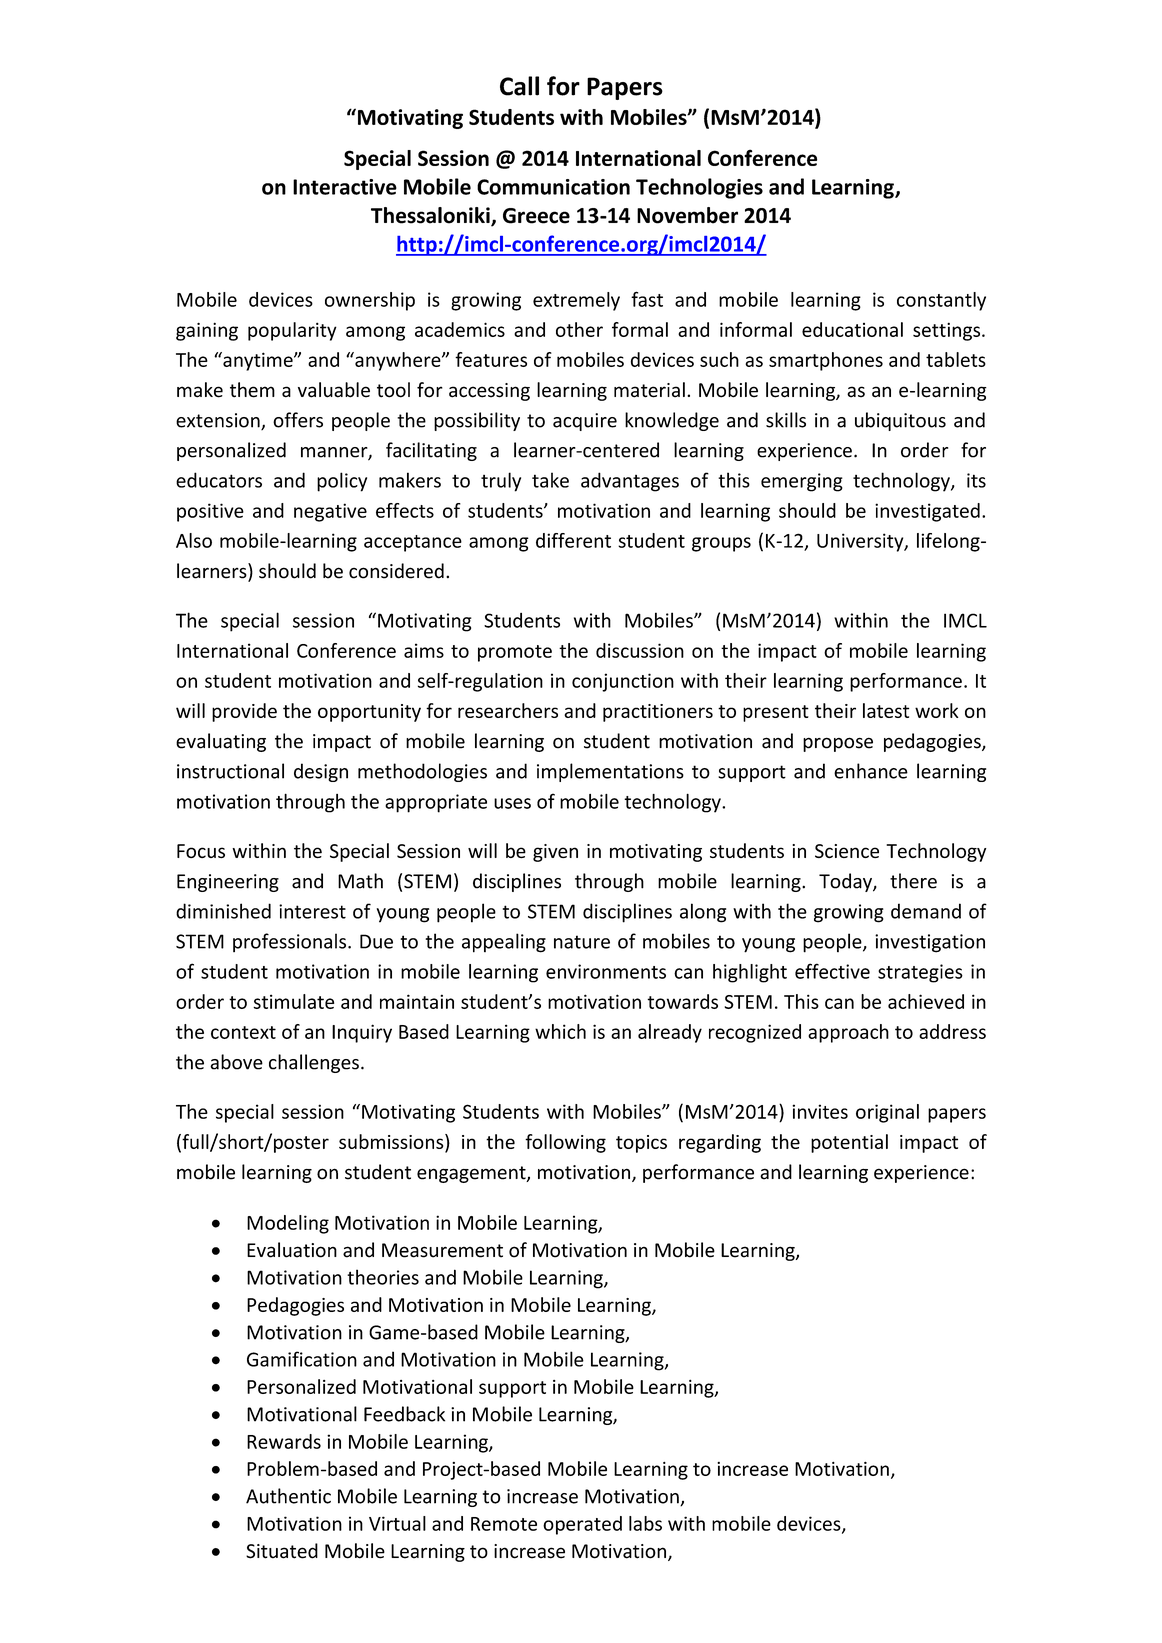  Describe the element at coordinates (565, 1143) in the page. I see `following` at that location.
